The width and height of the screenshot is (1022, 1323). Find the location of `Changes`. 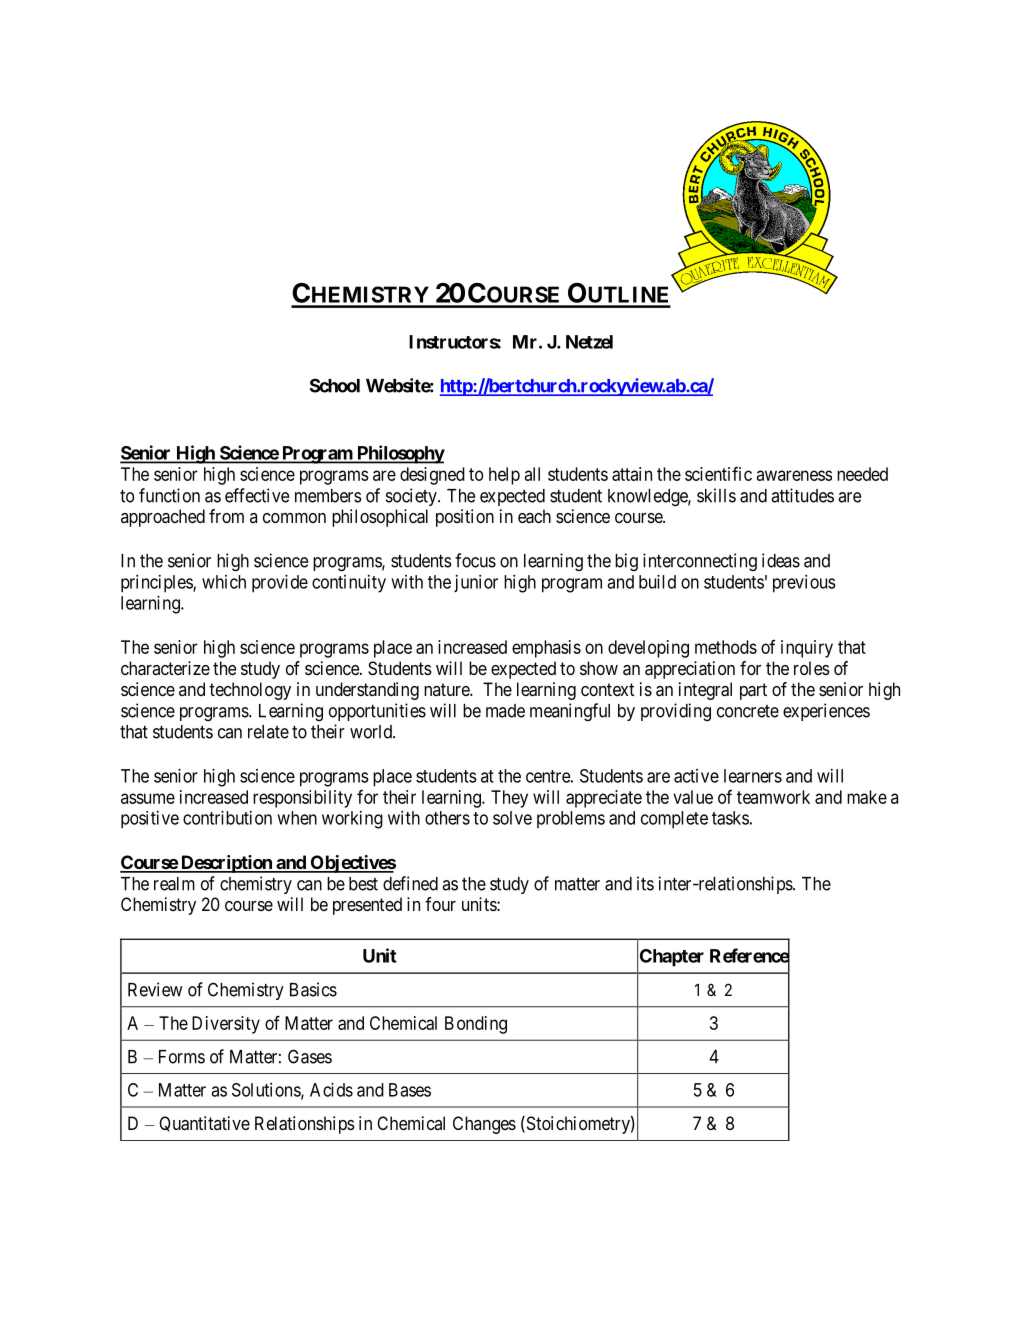

Changes is located at coordinates (484, 1125).
